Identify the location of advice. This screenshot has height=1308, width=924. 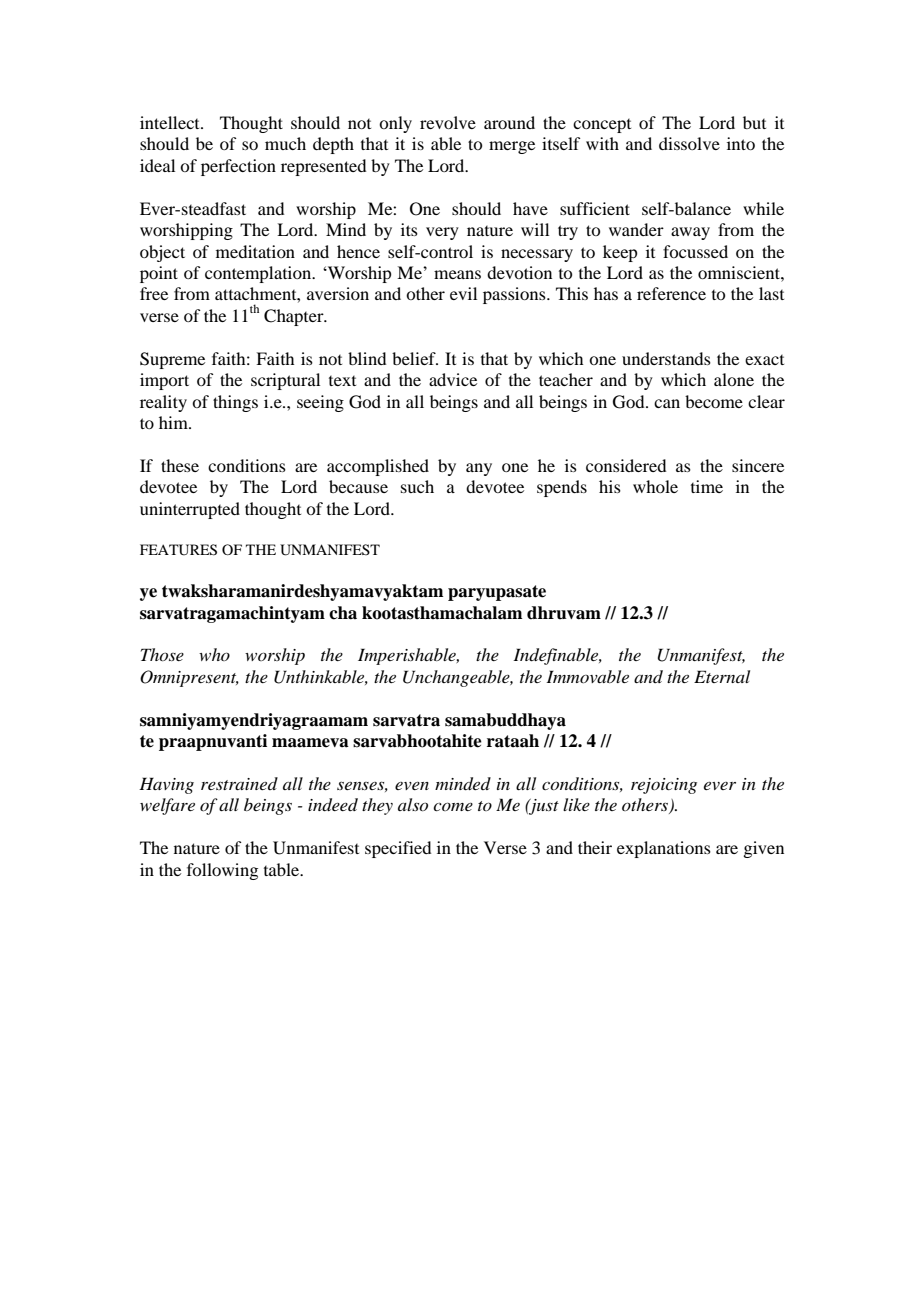
(453, 379).
